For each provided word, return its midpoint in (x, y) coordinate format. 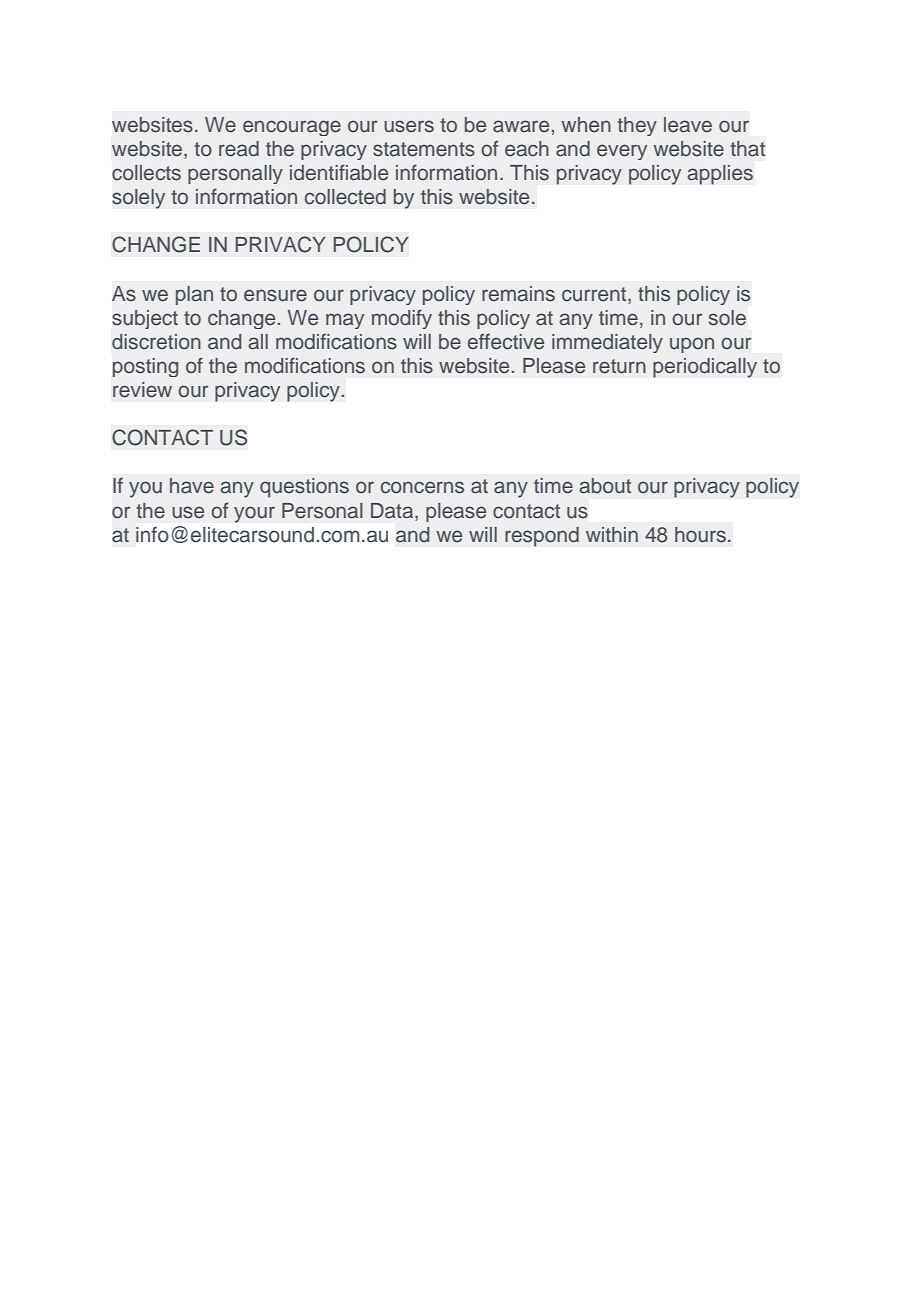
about (605, 486)
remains (518, 294)
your (254, 514)
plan (194, 295)
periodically (705, 368)
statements (424, 149)
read (239, 149)
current (595, 294)
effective (506, 341)
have (192, 486)
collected (345, 197)
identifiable (339, 172)
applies (720, 175)
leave (688, 125)
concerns (422, 487)
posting (145, 367)
